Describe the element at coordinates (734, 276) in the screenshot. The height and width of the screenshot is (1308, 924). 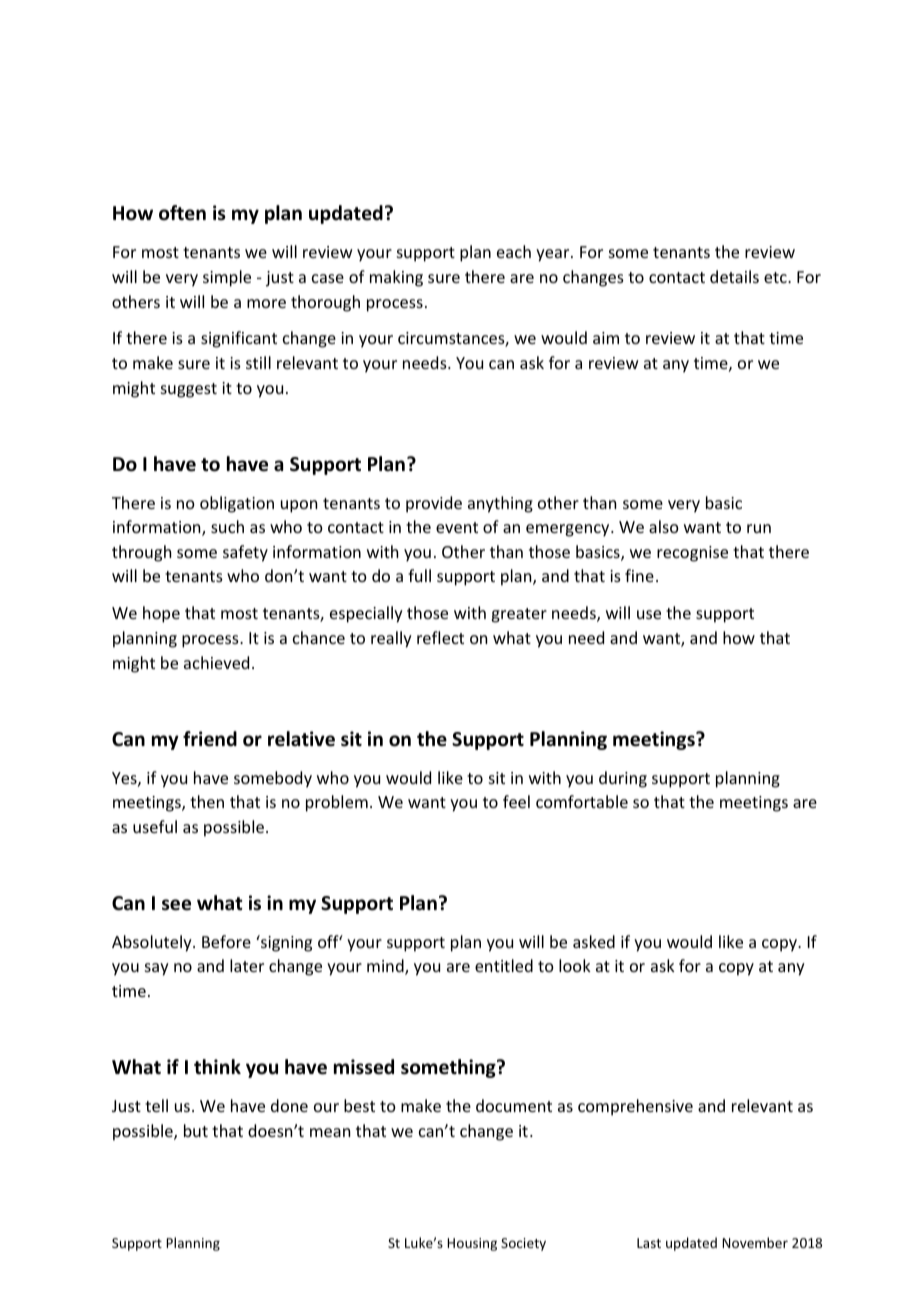
I see `details` at that location.
